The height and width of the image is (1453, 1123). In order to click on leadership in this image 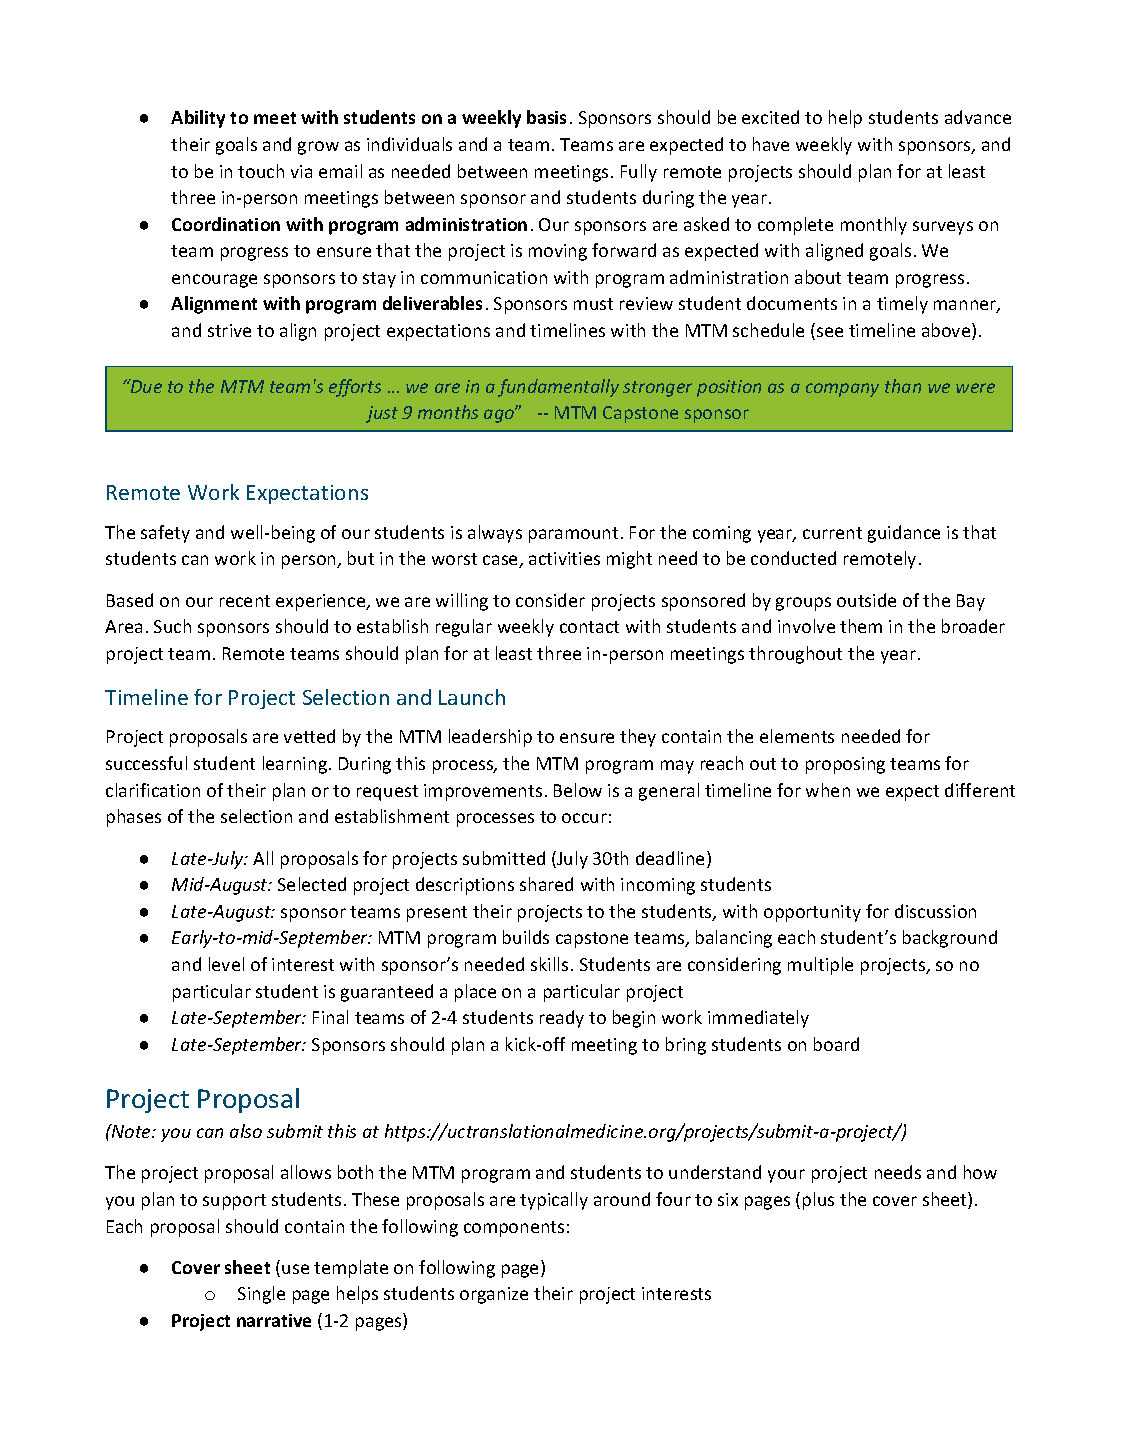, I will do `click(490, 738)`.
